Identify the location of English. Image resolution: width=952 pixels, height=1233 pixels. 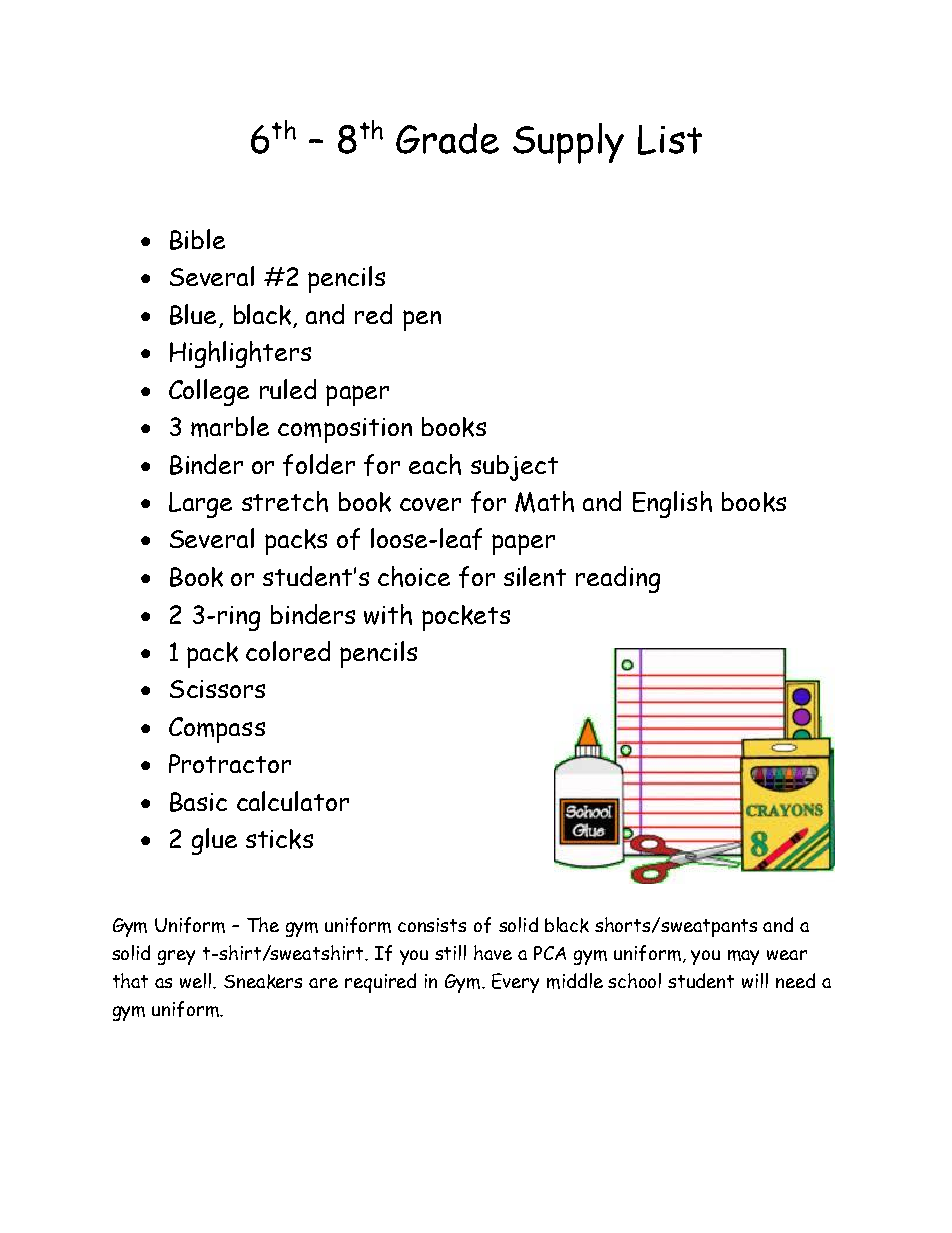
(672, 504).
